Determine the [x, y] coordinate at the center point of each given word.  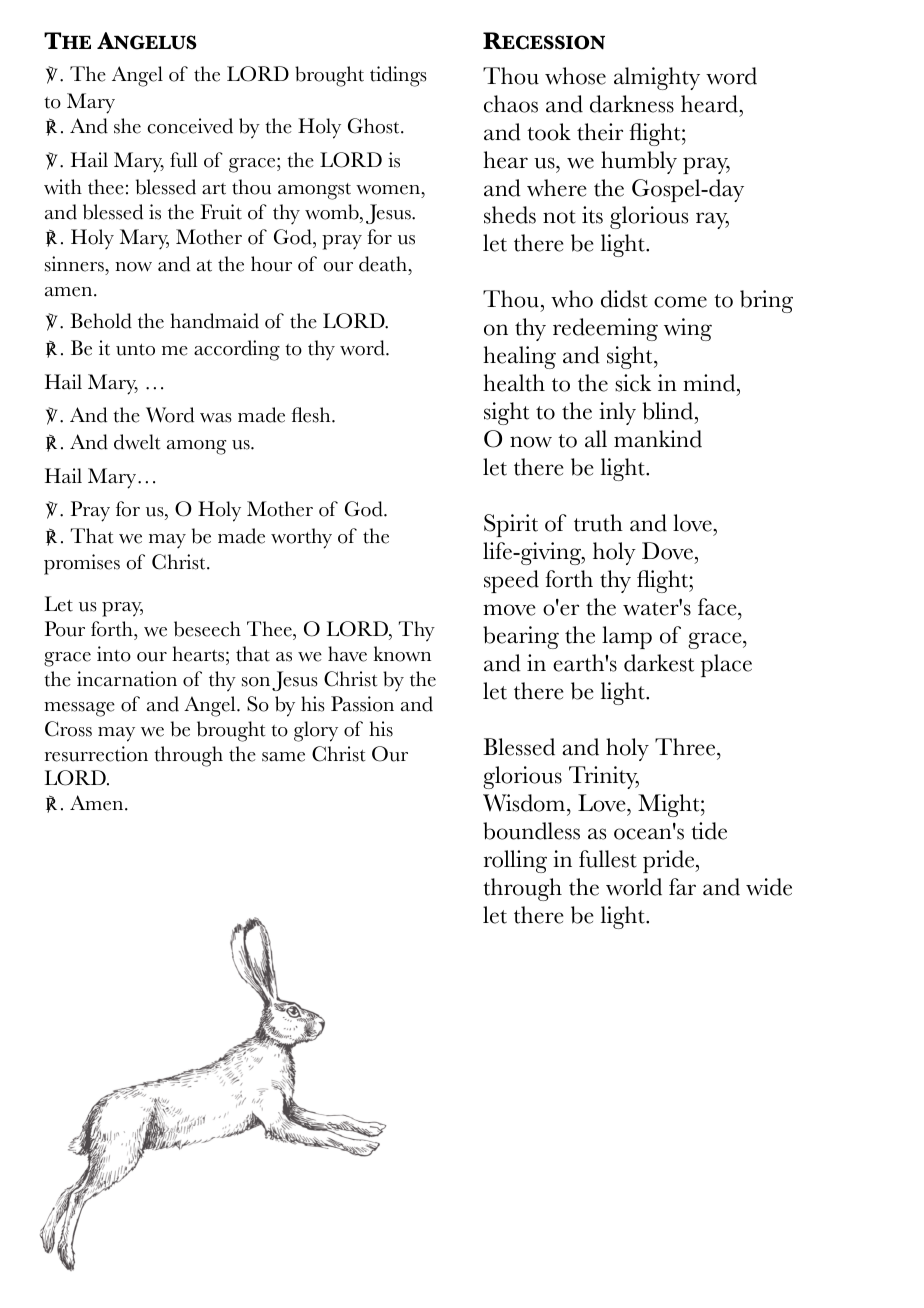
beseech [207, 629]
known [402, 654]
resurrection [96, 754]
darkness [632, 104]
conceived [190, 126]
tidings [398, 76]
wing [688, 329]
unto [135, 350]
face [718, 607]
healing [519, 357]
